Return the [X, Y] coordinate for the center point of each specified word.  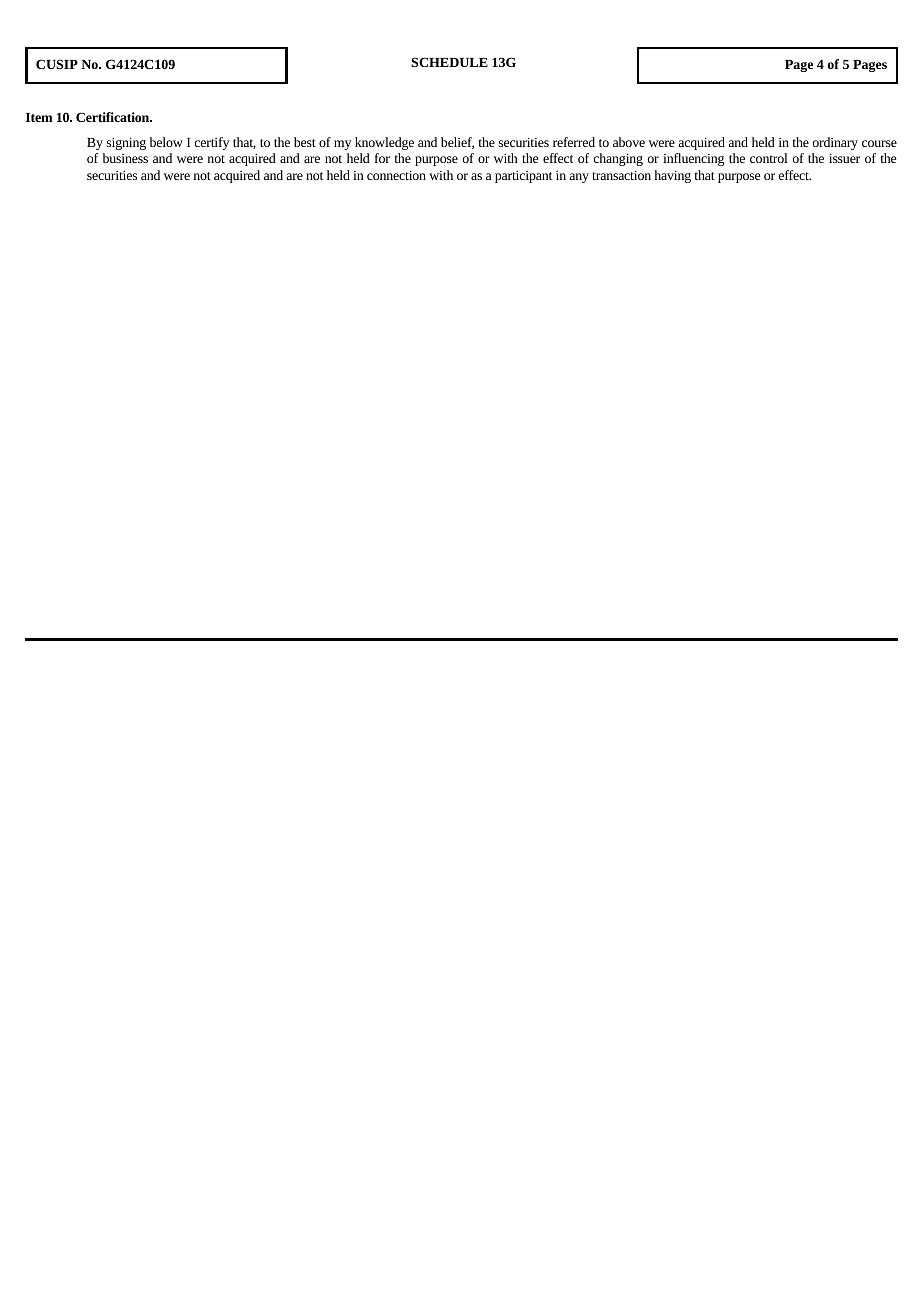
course [879, 143]
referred [574, 142]
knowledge [384, 143]
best [305, 142]
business [125, 158]
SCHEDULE [449, 62]
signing [126, 144]
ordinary [835, 143]
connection [396, 175]
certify [212, 143]
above [629, 142]
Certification [114, 117]
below [166, 142]
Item [39, 117]
